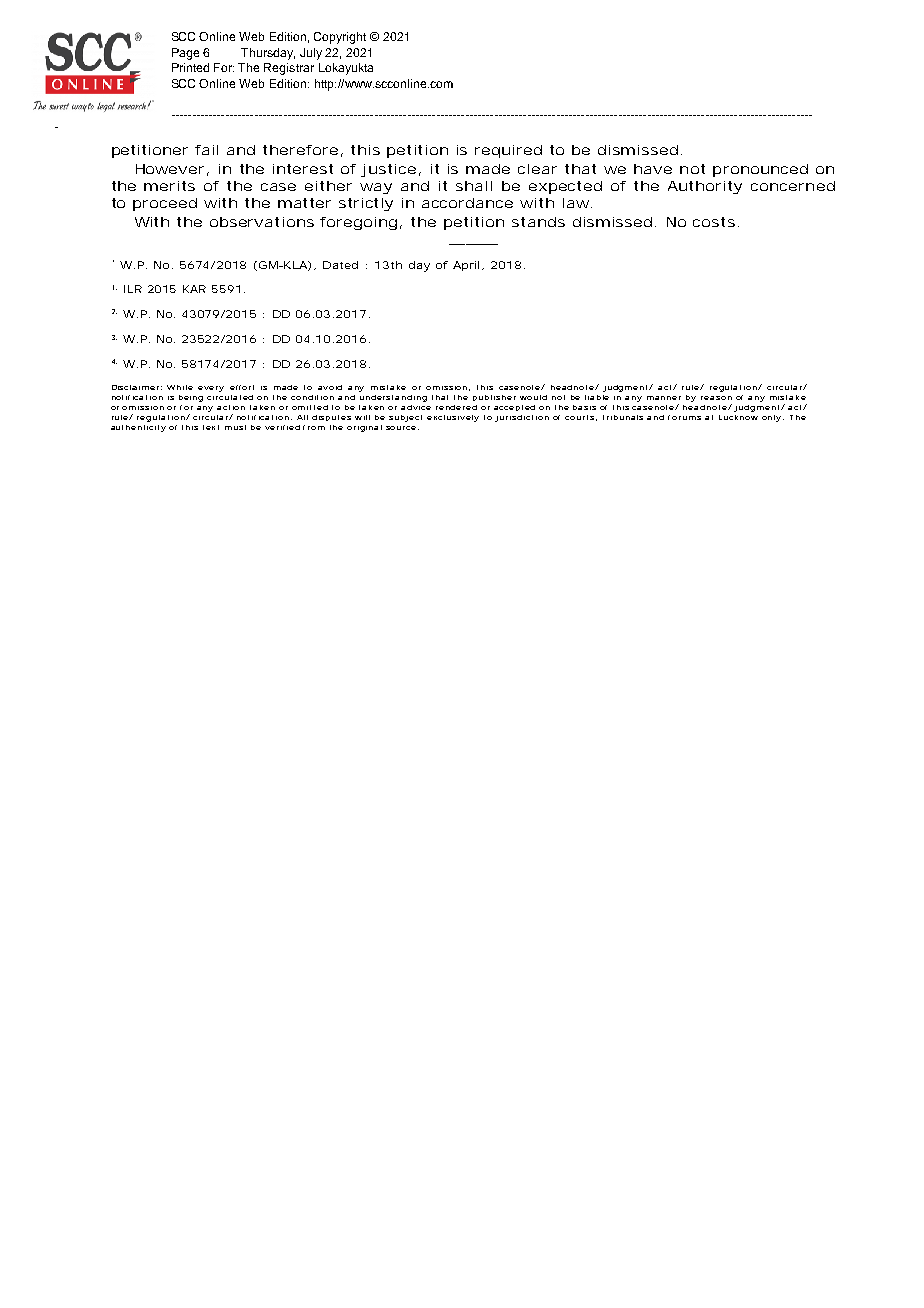 Image resolution: width=924 pixels, height=1308 pixels. What do you see at coordinates (714, 222) in the document?
I see `costs` at bounding box center [714, 222].
